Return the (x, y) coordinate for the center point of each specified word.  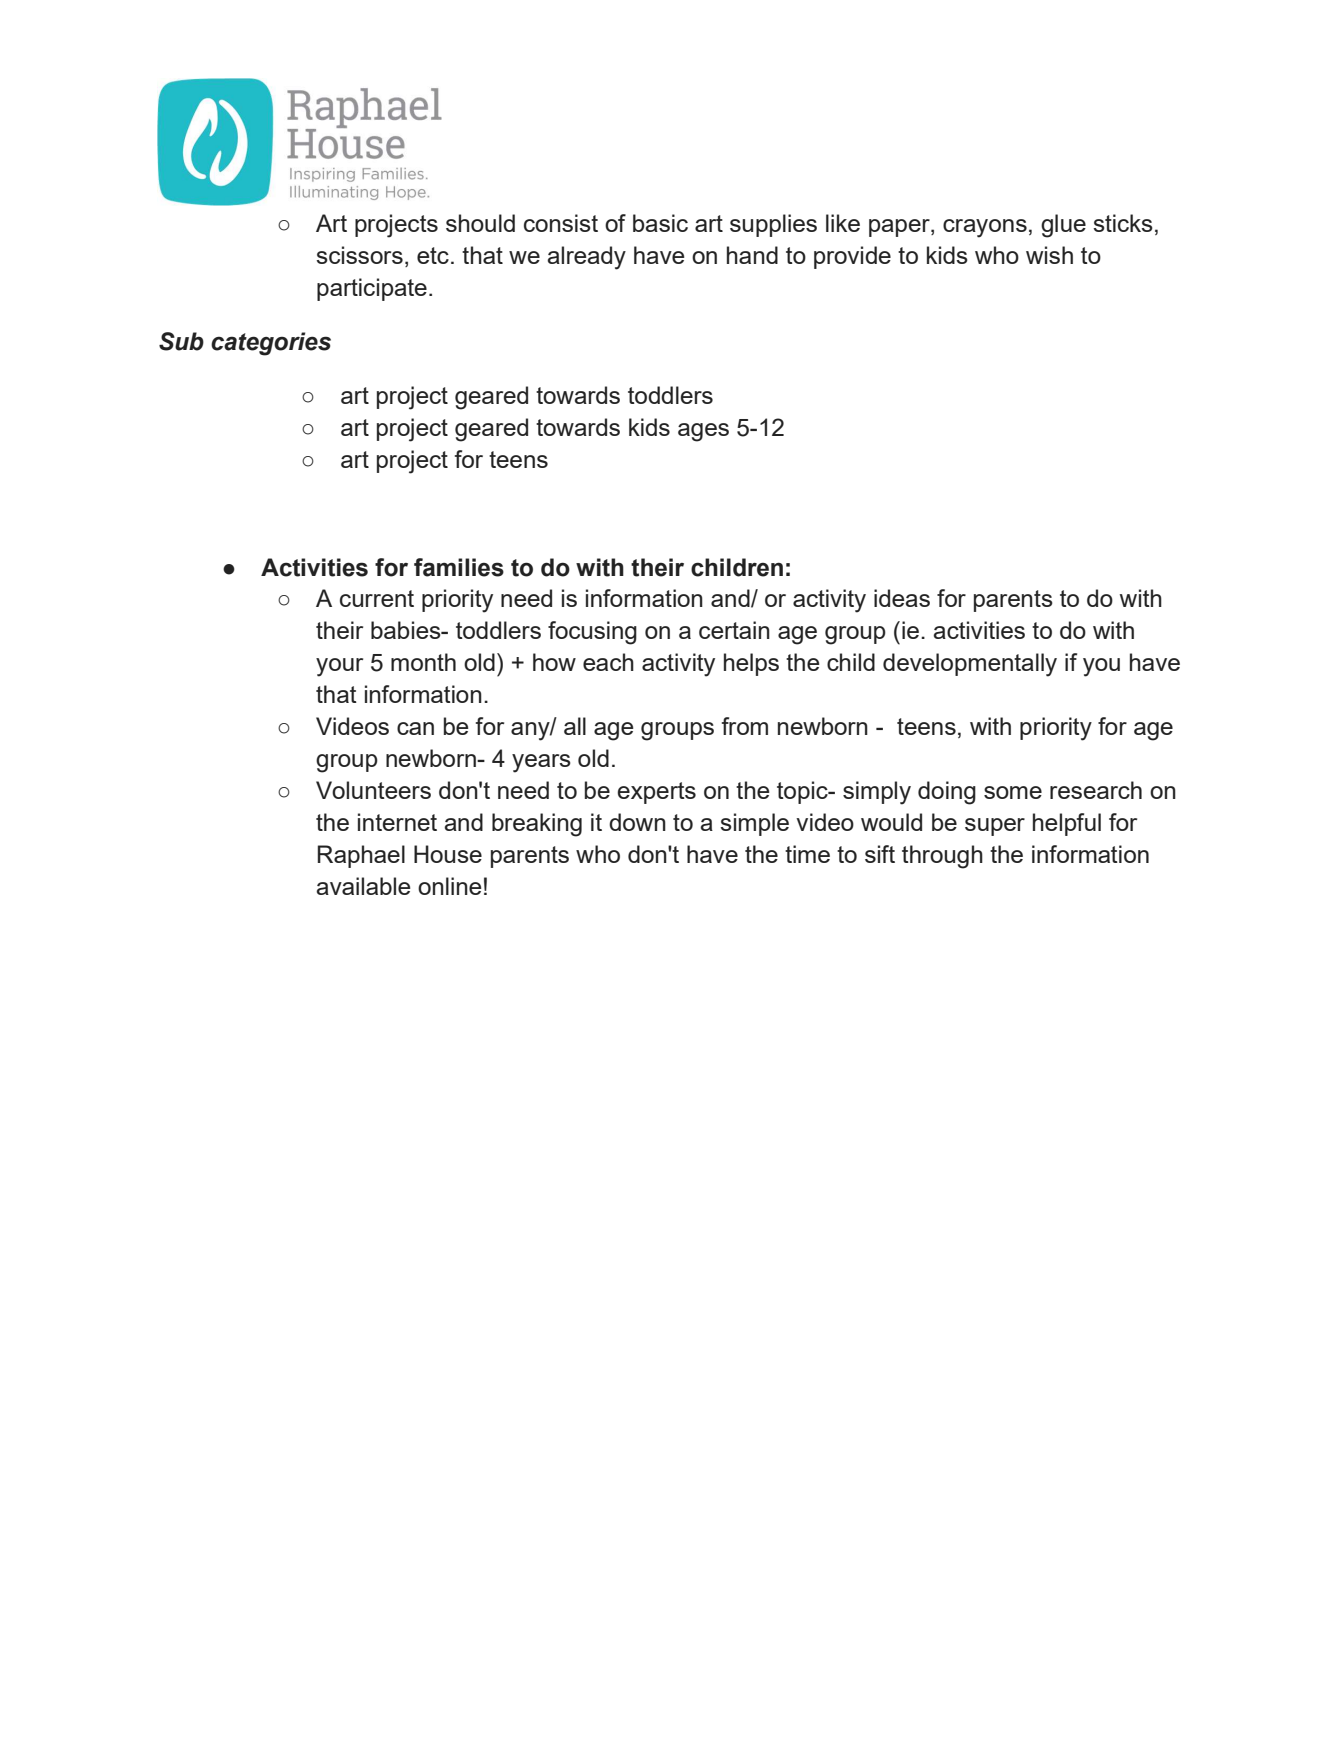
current (377, 598)
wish (1049, 255)
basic (660, 223)
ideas (902, 598)
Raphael (361, 856)
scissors (359, 255)
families (459, 567)
